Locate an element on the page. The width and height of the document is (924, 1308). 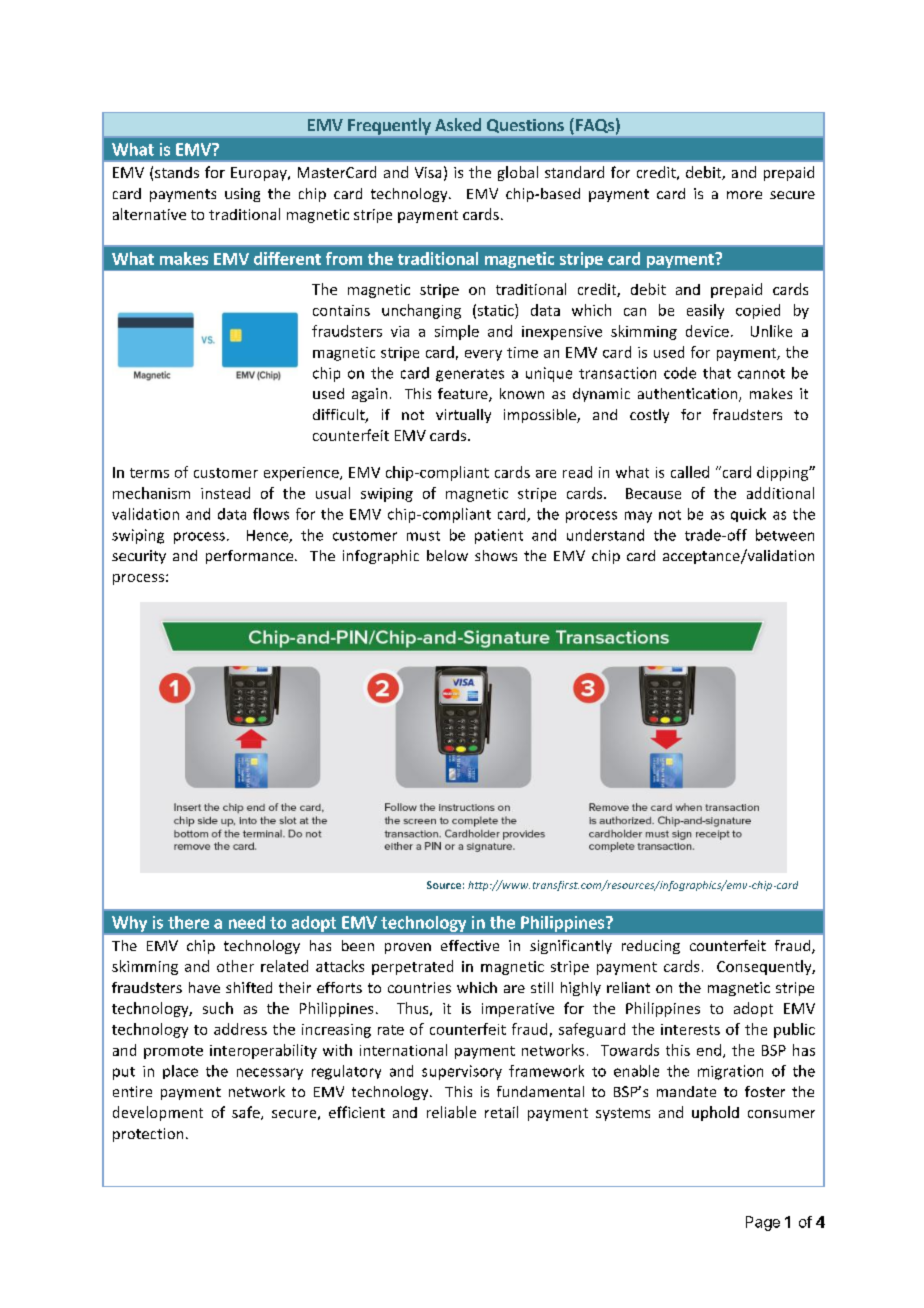
there is located at coordinates (188, 922).
